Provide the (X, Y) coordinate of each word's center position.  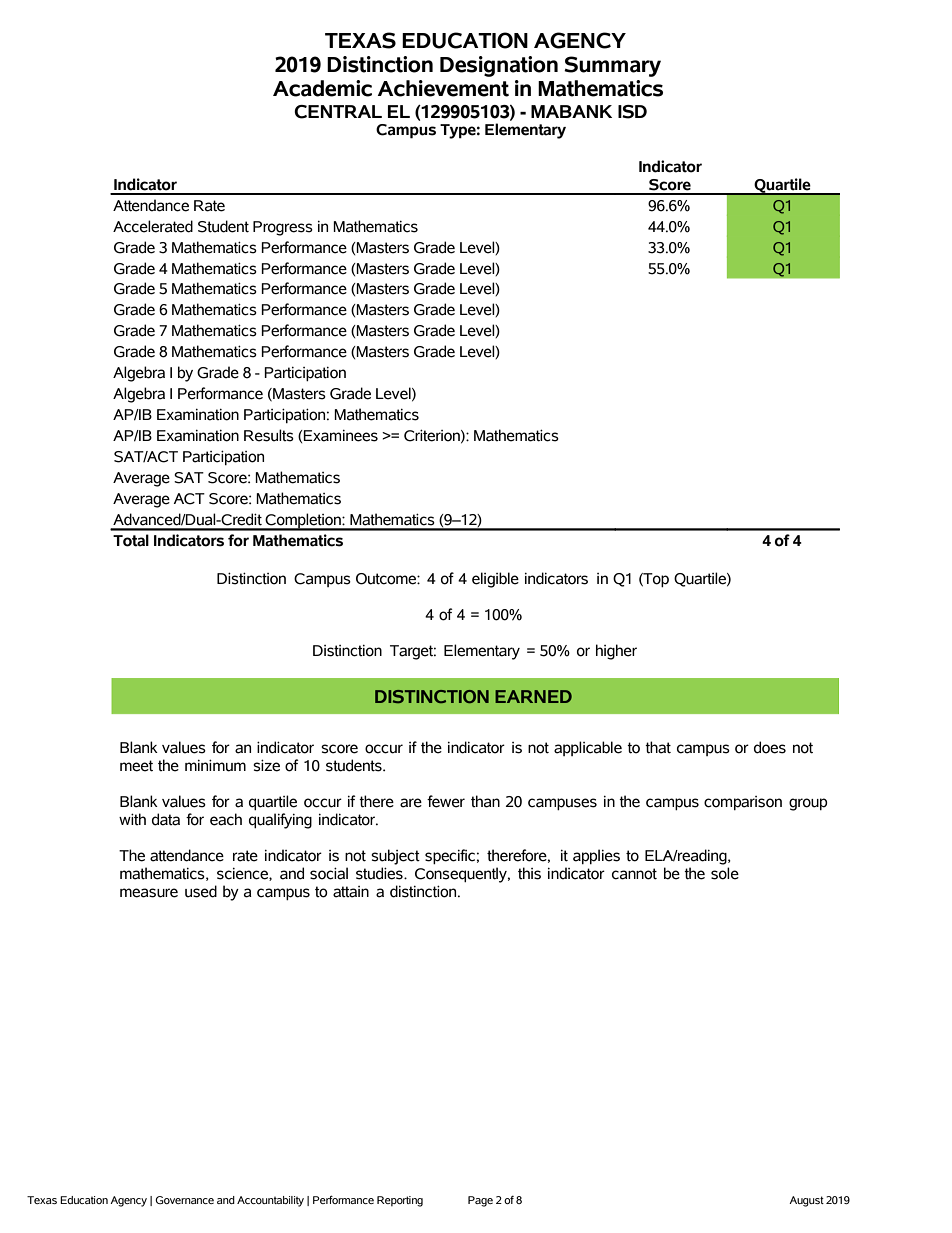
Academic (322, 88)
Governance (184, 1200)
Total (131, 540)
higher (616, 652)
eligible (495, 580)
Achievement (443, 88)
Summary (612, 66)
